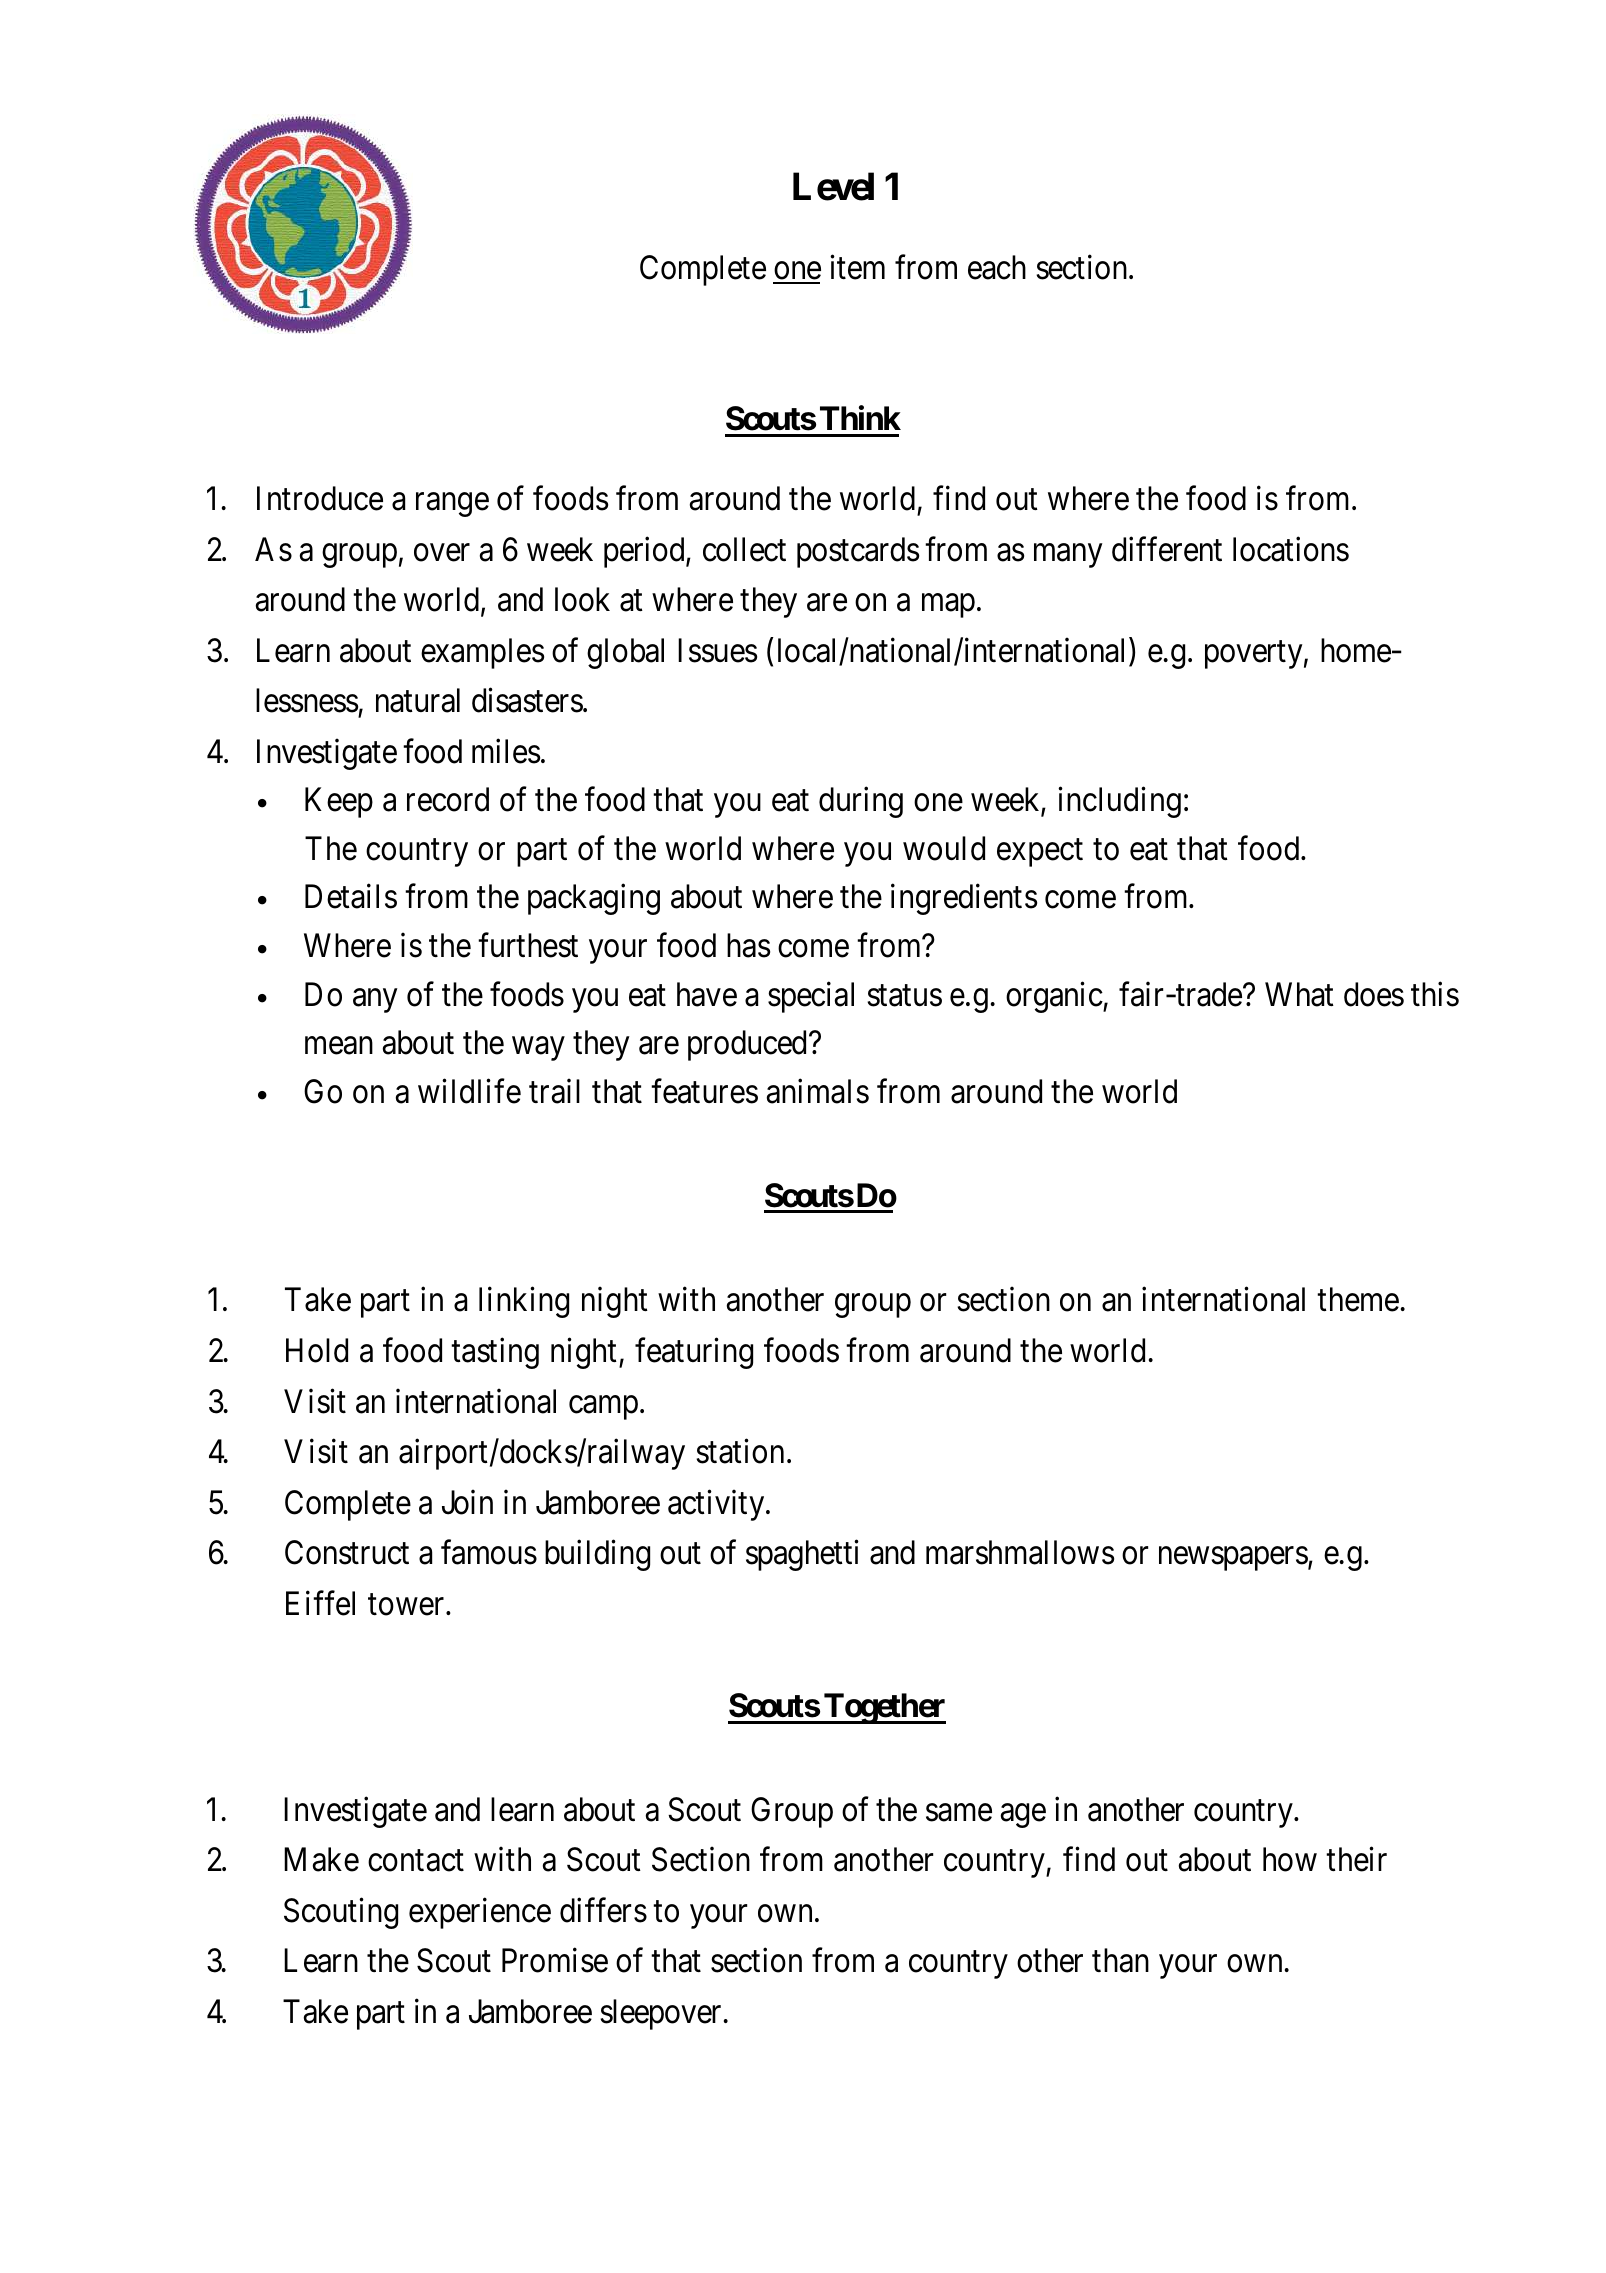 The image size is (1606, 2273). What do you see at coordinates (857, 267) in the page?
I see `item` at bounding box center [857, 267].
